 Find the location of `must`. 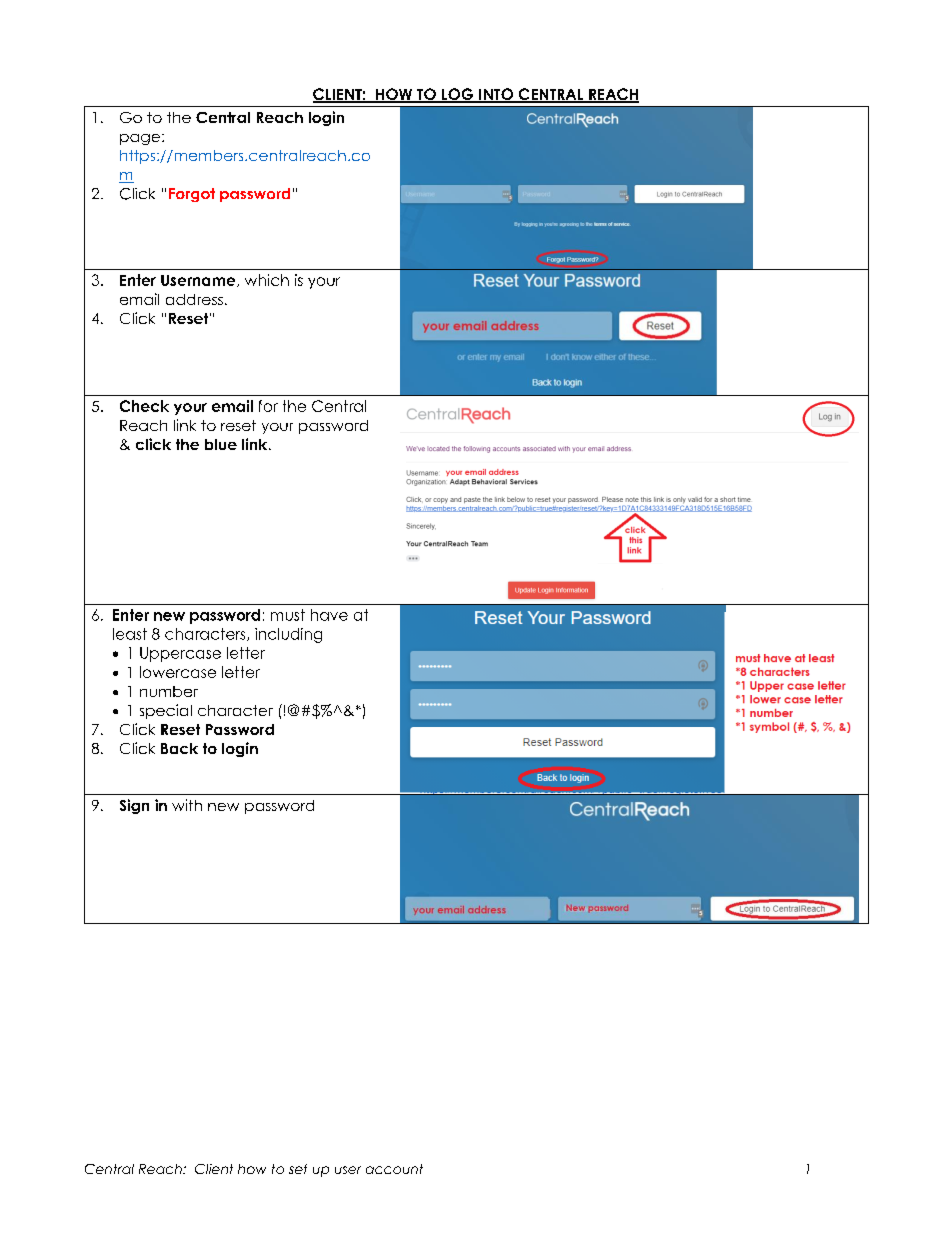

must is located at coordinates (288, 615).
